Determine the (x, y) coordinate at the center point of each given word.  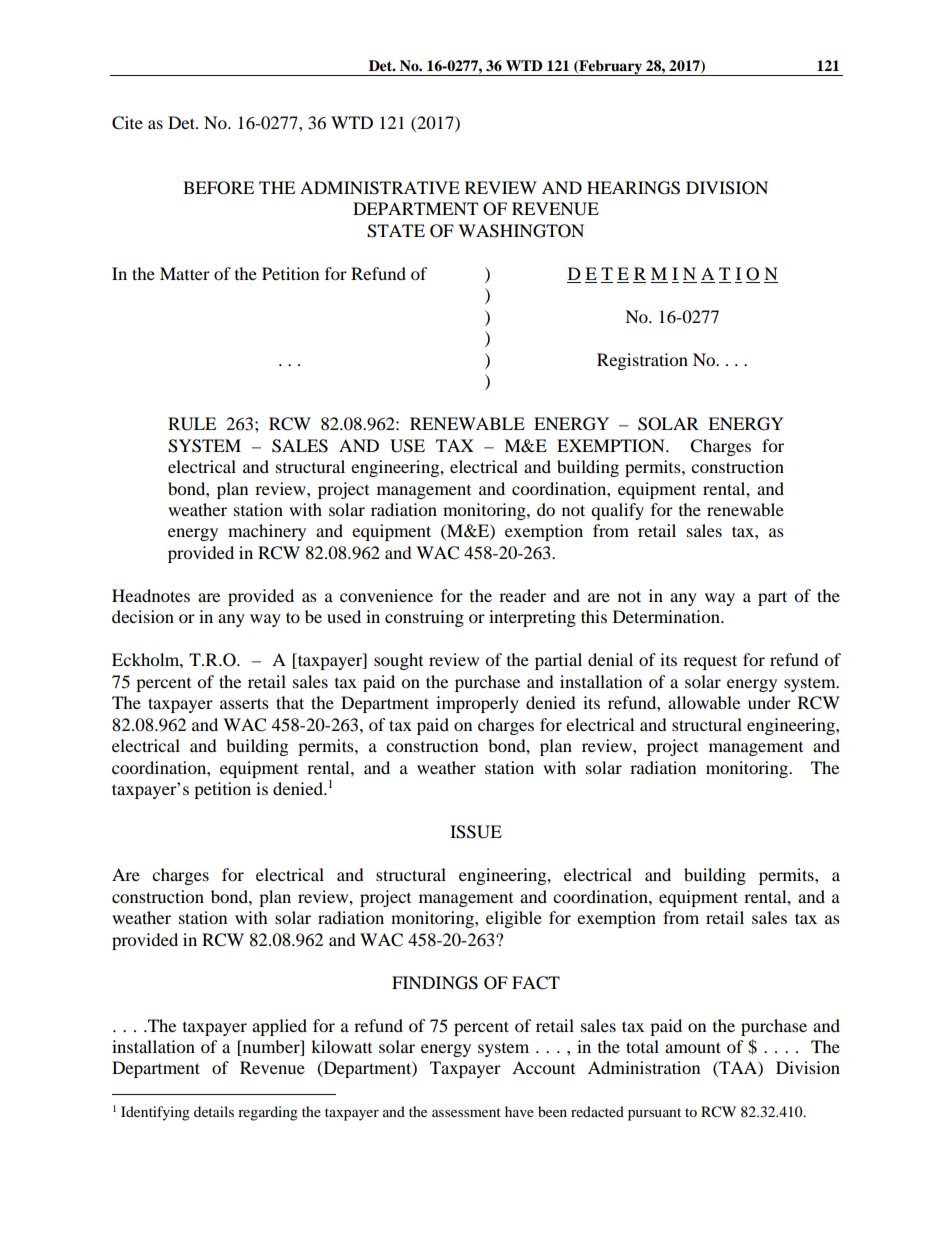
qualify (617, 511)
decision (143, 616)
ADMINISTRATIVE (380, 188)
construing (424, 618)
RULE (192, 424)
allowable (704, 702)
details (214, 1111)
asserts (244, 703)
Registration (642, 361)
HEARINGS (633, 188)
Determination (667, 616)
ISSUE (476, 832)
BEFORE (218, 188)
